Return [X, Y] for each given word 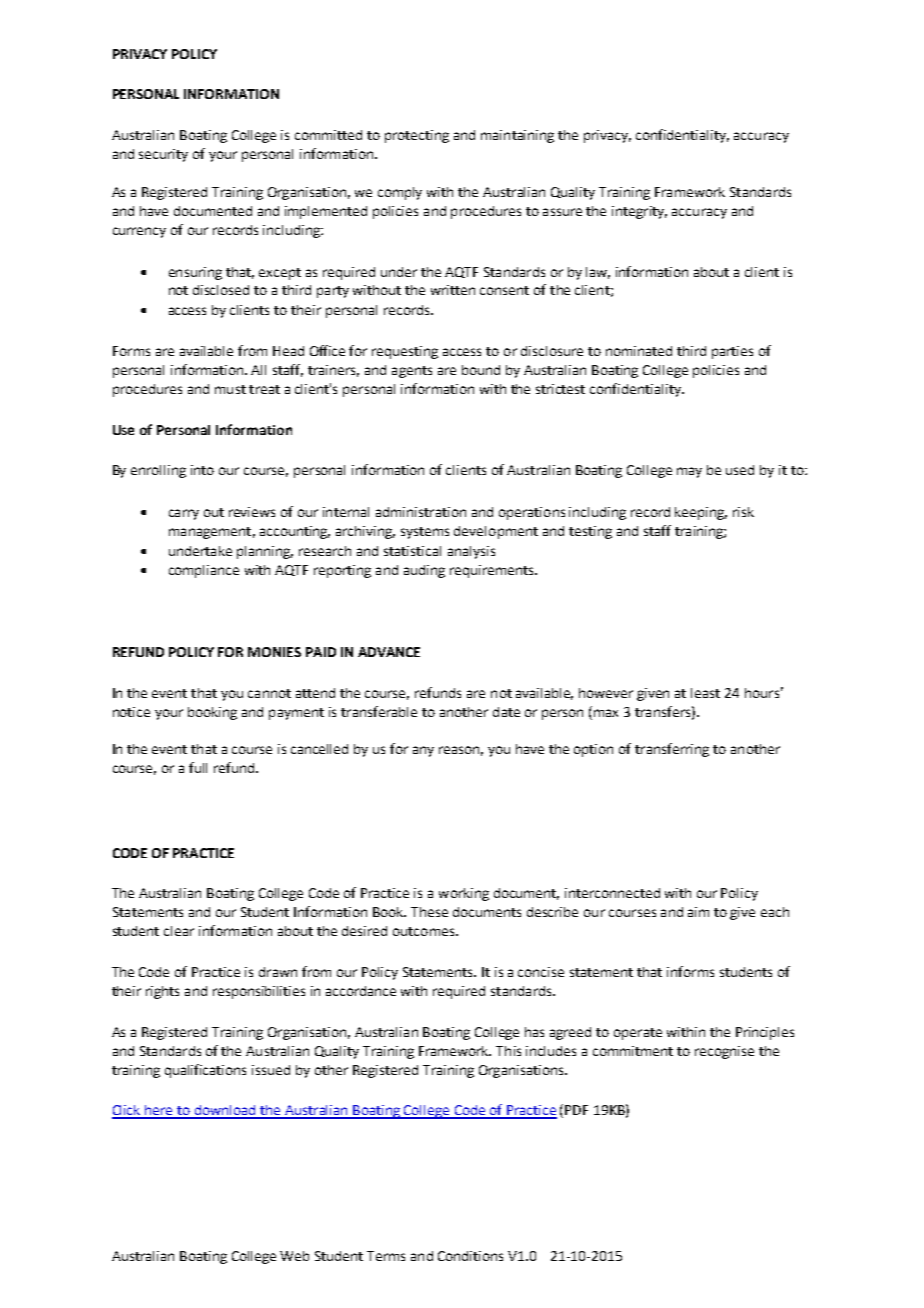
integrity [639, 212]
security [163, 155]
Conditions [470, 1256]
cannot [269, 693]
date [506, 712]
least [705, 693]
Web [294, 1256]
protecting [417, 136]
